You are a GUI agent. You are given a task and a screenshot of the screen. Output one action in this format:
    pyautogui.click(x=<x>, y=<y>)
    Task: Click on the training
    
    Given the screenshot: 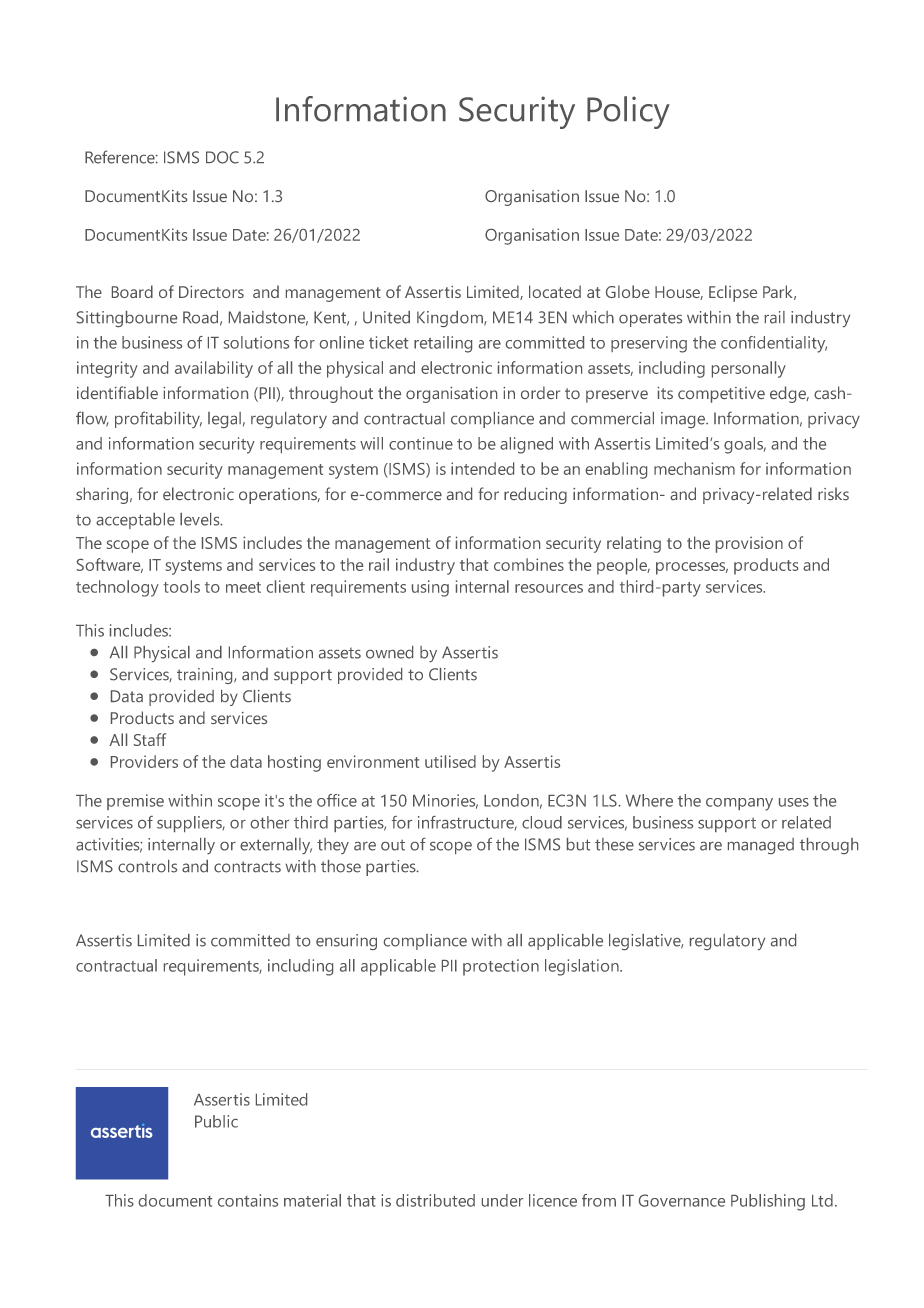 What is the action you would take?
    pyautogui.click(x=206, y=676)
